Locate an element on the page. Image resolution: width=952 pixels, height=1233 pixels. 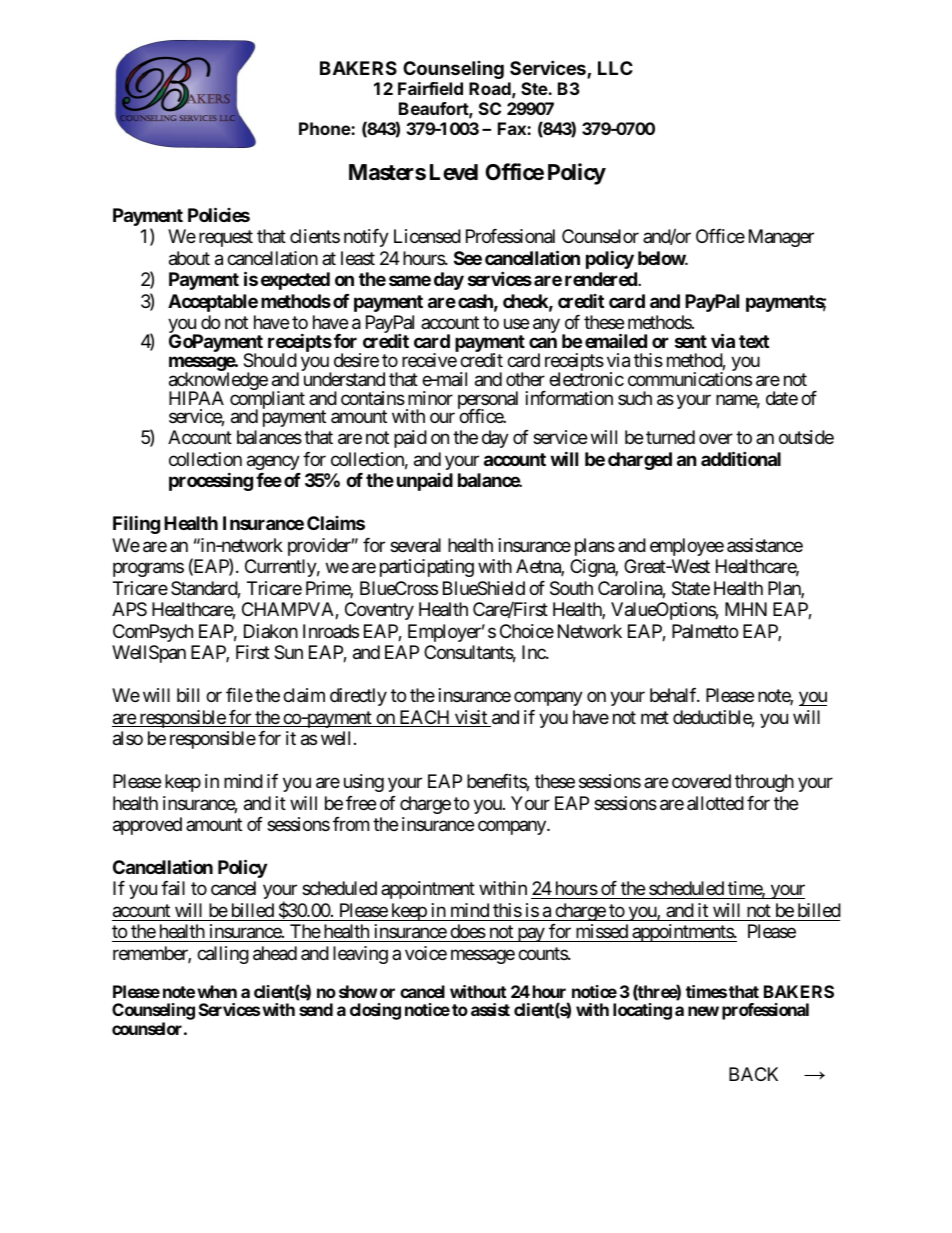
free is located at coordinates (361, 803).
